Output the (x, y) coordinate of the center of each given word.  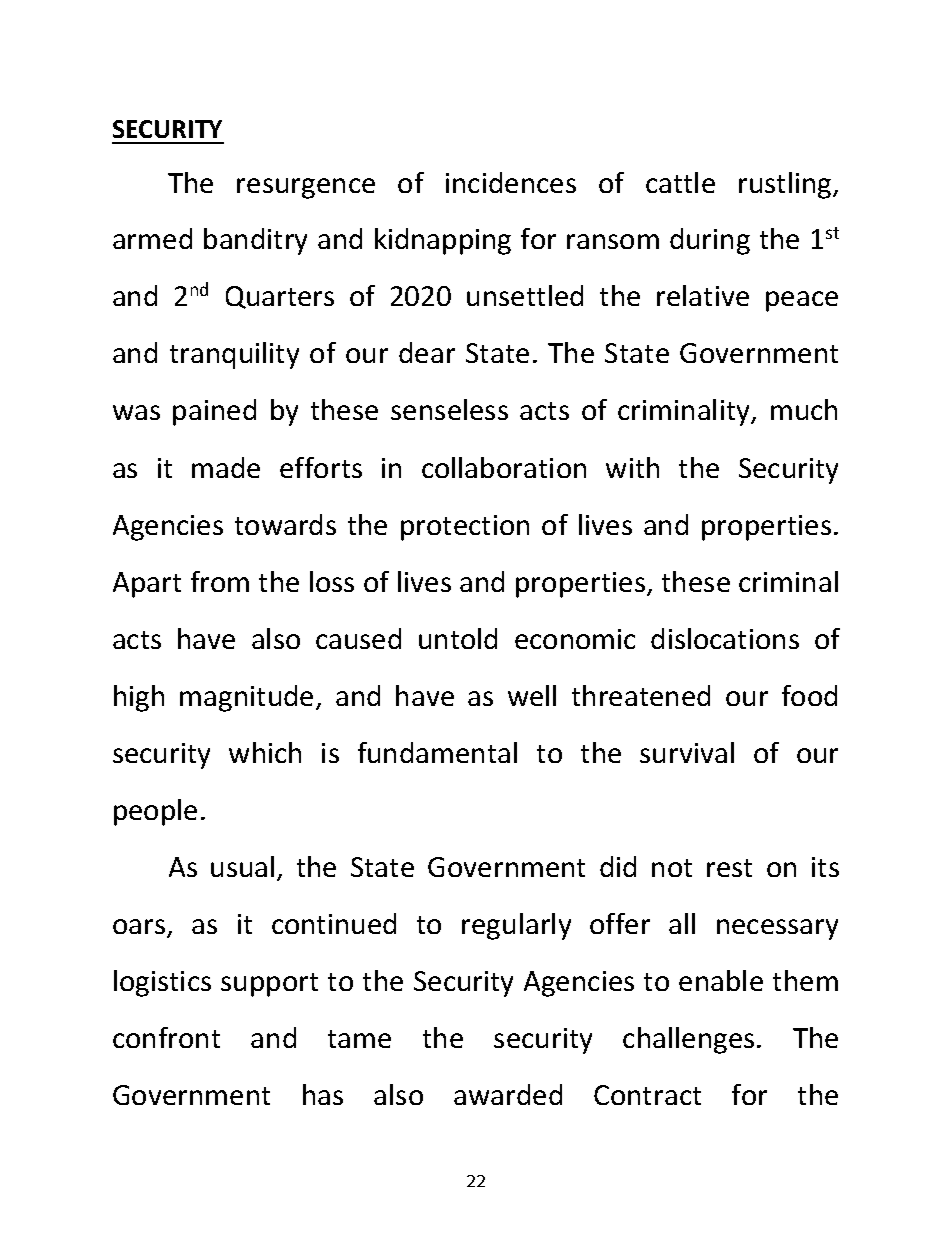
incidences (511, 182)
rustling (786, 185)
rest (729, 868)
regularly (516, 926)
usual (242, 866)
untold (458, 638)
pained (214, 412)
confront (166, 1037)
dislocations (725, 638)
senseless (449, 409)
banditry (255, 241)
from (220, 581)
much (804, 409)
